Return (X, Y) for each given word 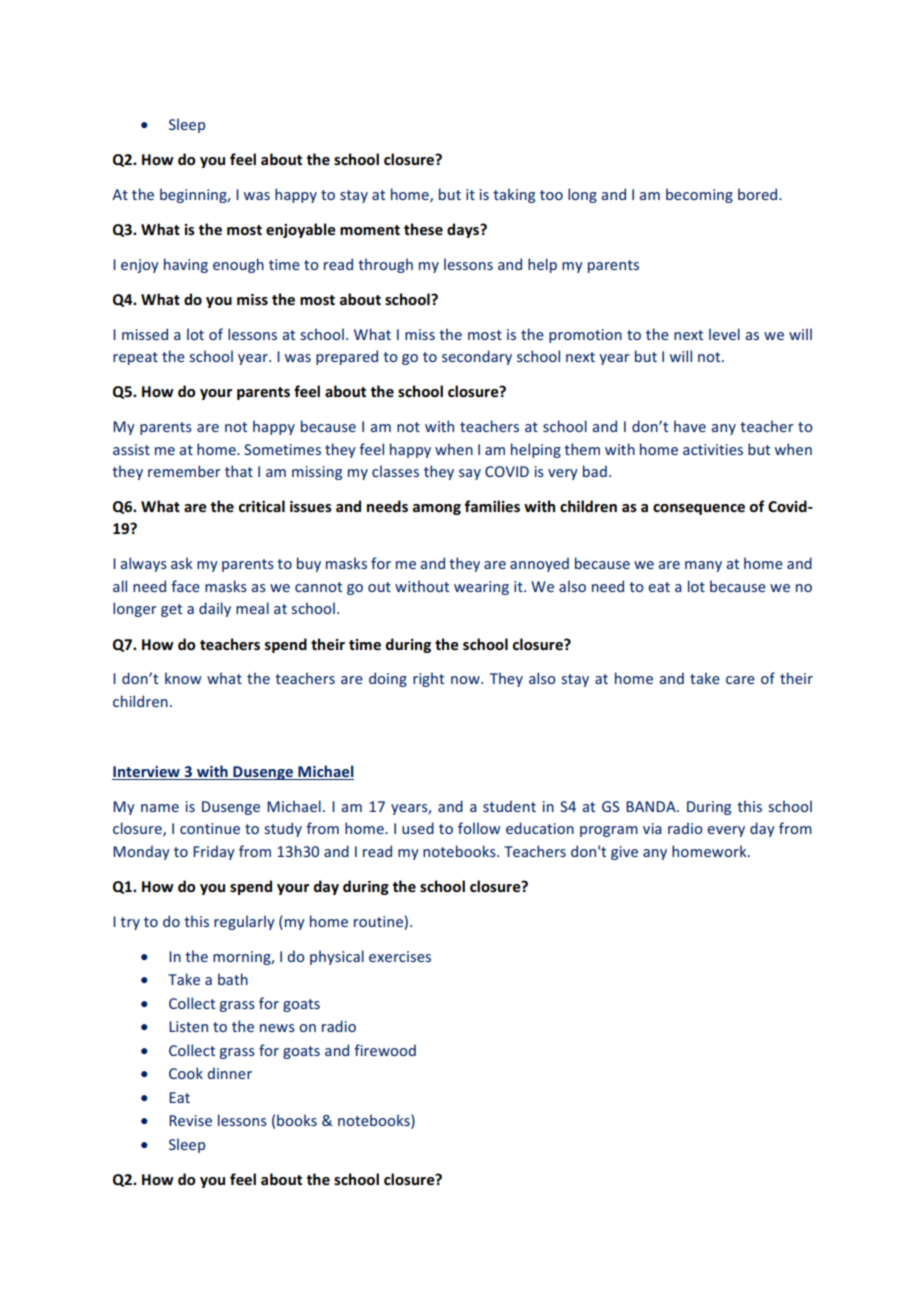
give (624, 853)
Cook (186, 1073)
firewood (385, 1050)
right (428, 679)
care (740, 680)
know (183, 678)
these (423, 229)
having (186, 265)
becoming (699, 195)
